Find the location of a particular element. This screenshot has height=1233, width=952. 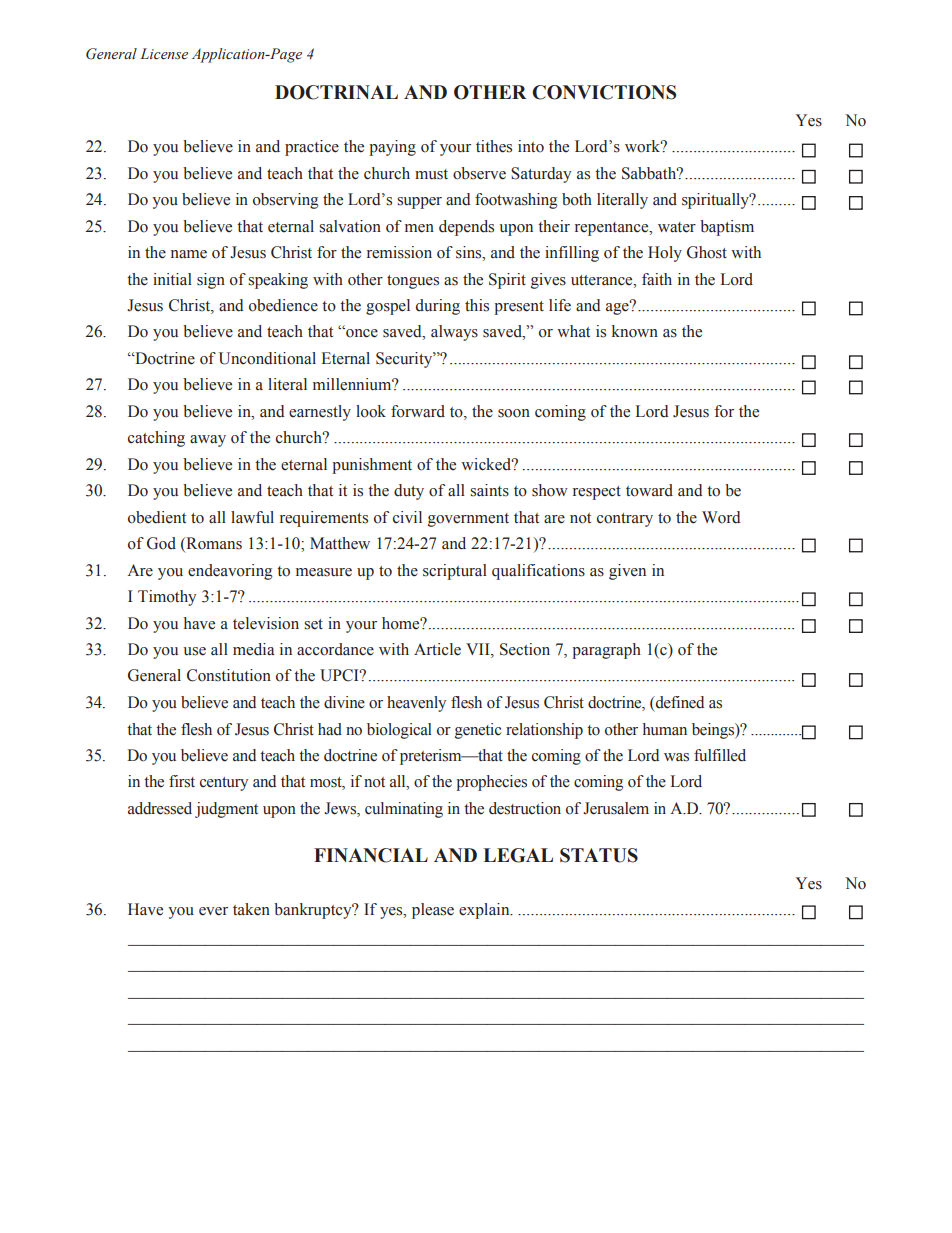

television is located at coordinates (266, 623).
